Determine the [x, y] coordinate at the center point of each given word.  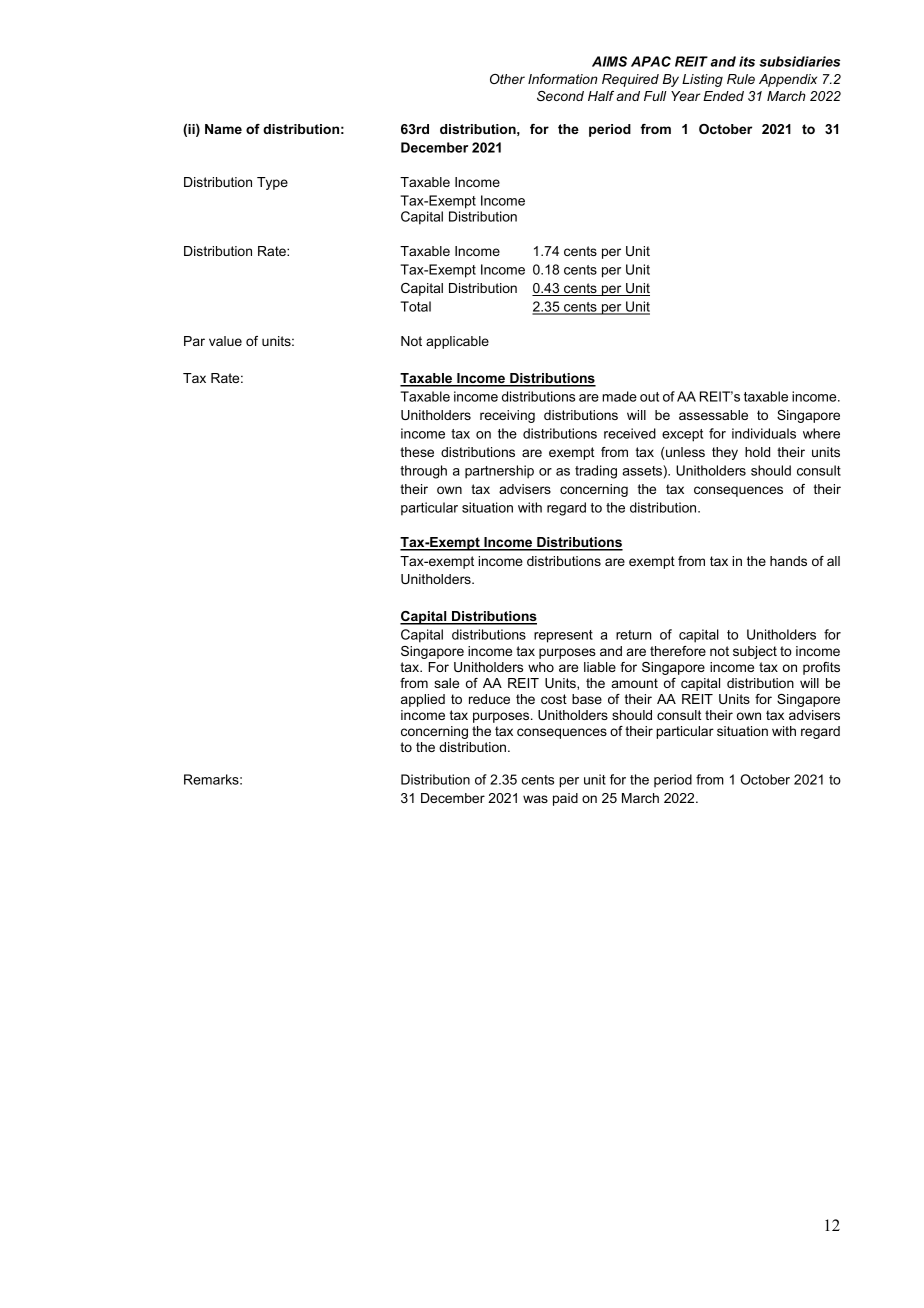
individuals [764, 433]
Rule [741, 79]
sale [446, 683]
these [417, 452]
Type [272, 183]
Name [223, 129]
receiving [507, 416]
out [649, 397]
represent [563, 636]
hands [788, 561]
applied [423, 700]
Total [415, 306]
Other [507, 79]
